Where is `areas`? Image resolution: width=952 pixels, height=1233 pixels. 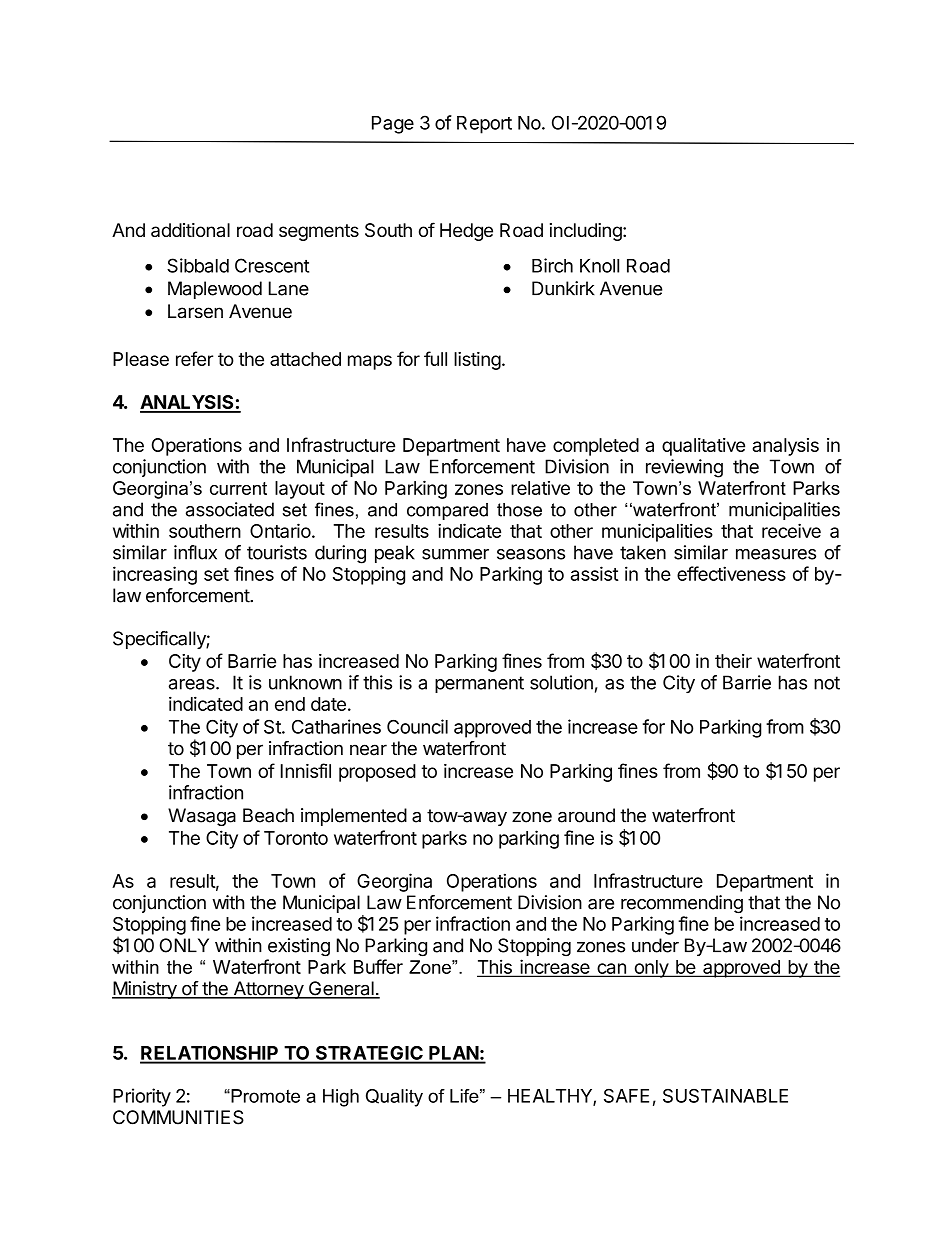 areas is located at coordinates (193, 684).
